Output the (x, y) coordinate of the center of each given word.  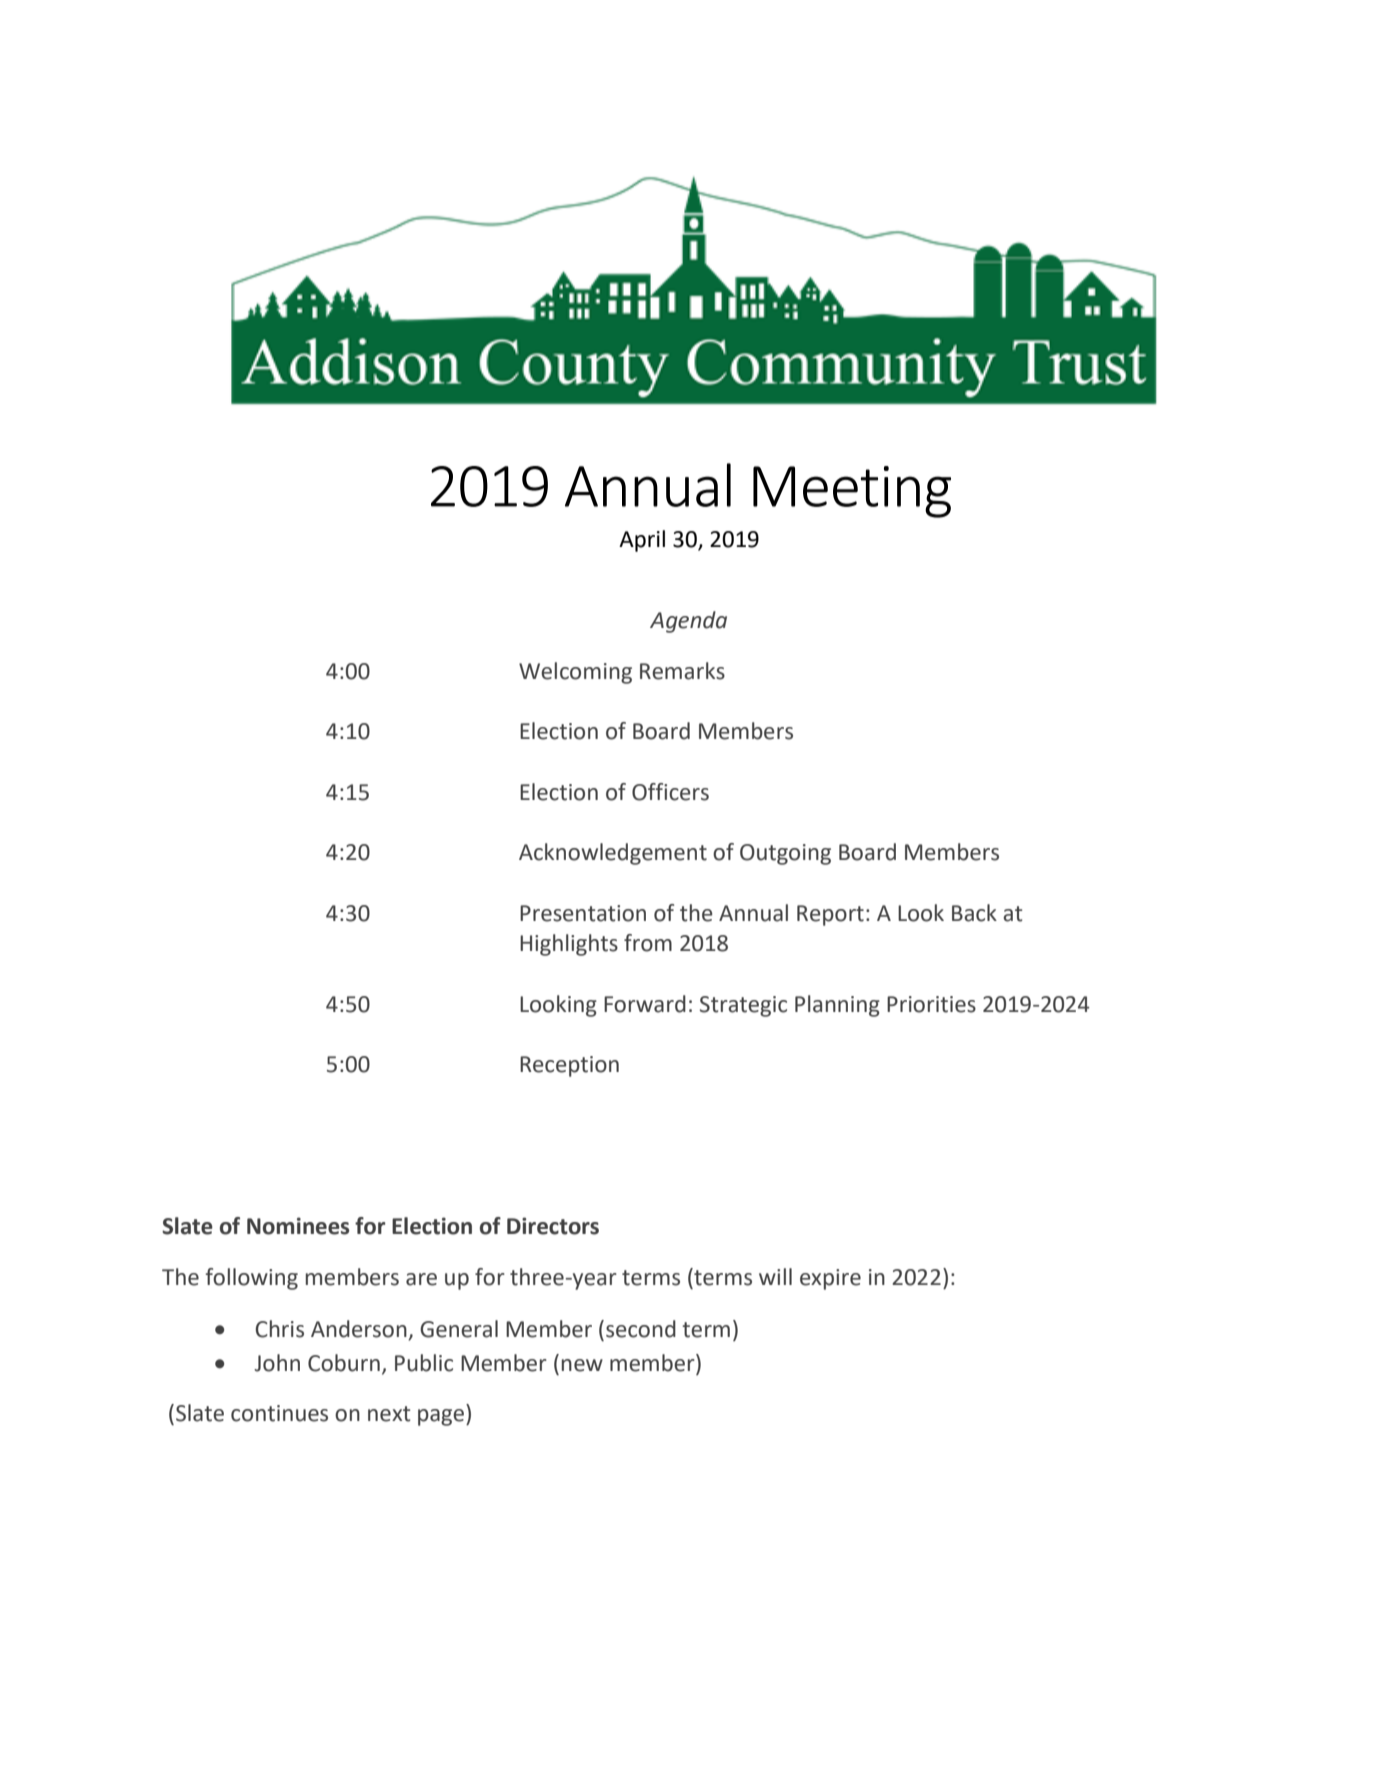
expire (830, 1279)
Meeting (852, 492)
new (582, 1365)
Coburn (344, 1363)
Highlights (569, 945)
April (642, 541)
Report (830, 915)
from (648, 943)
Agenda (688, 622)
